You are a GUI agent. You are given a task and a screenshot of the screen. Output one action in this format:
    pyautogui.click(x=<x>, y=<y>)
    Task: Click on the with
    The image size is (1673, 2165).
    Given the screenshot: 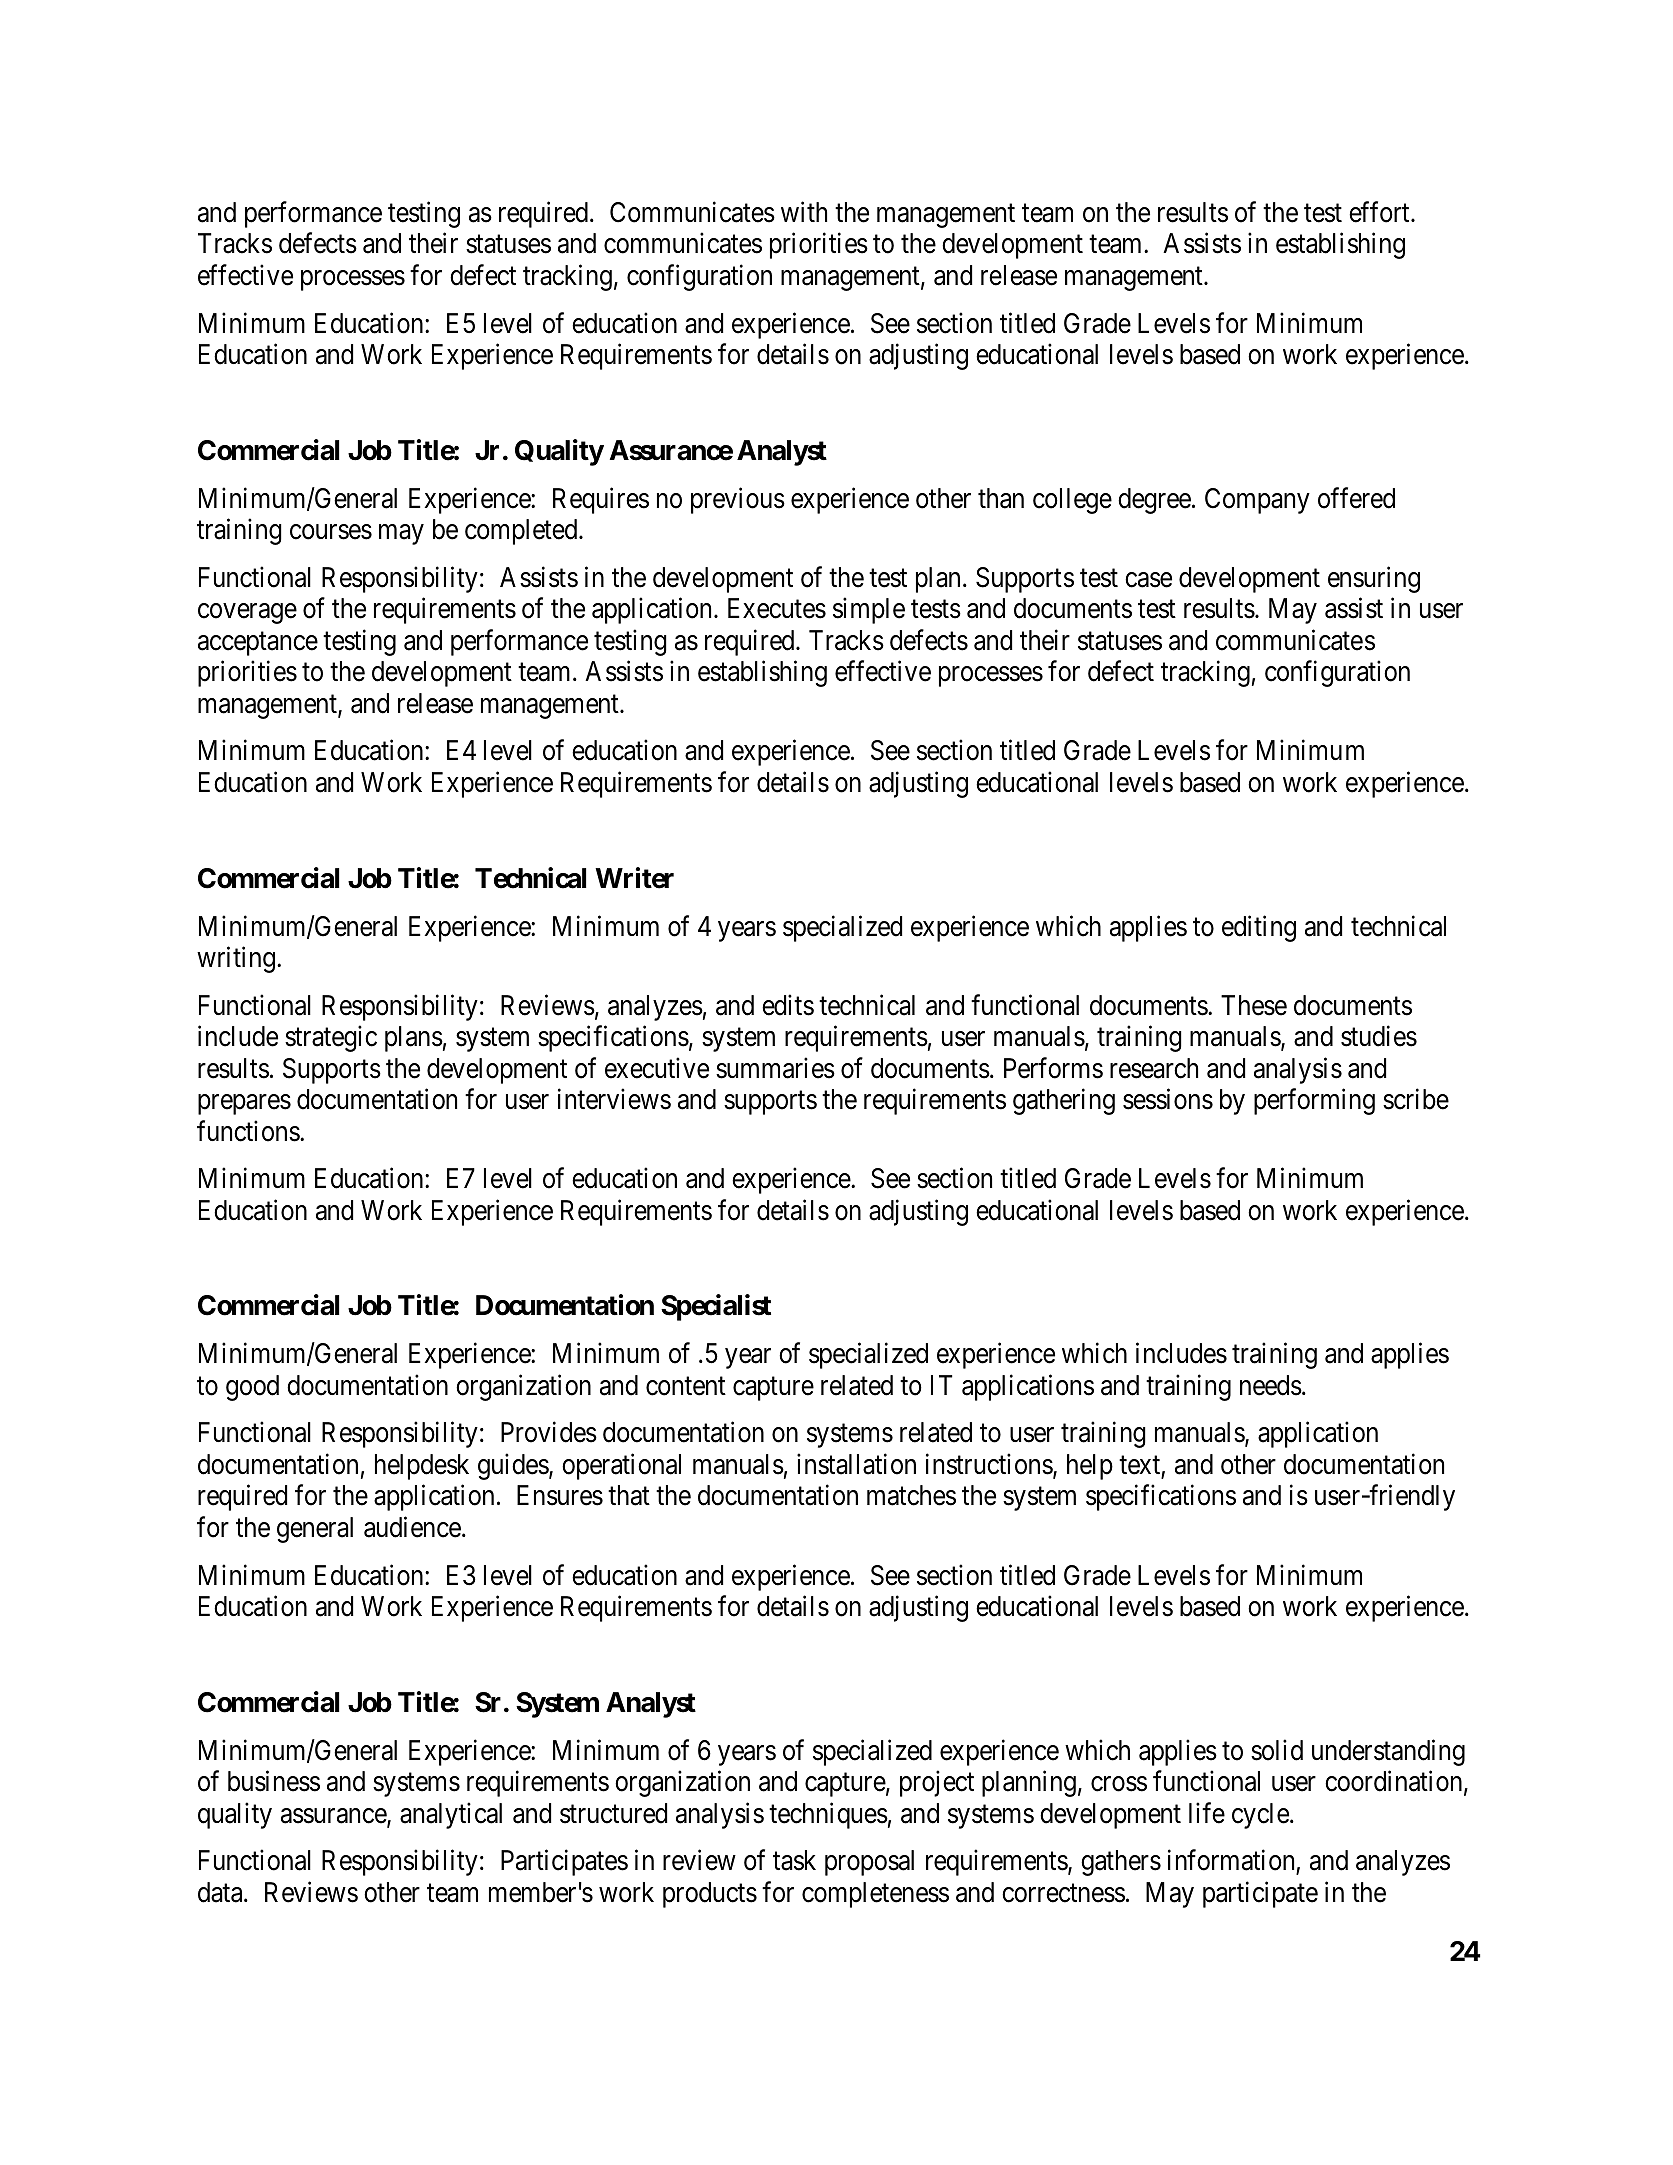 What is the action you would take?
    pyautogui.click(x=804, y=211)
